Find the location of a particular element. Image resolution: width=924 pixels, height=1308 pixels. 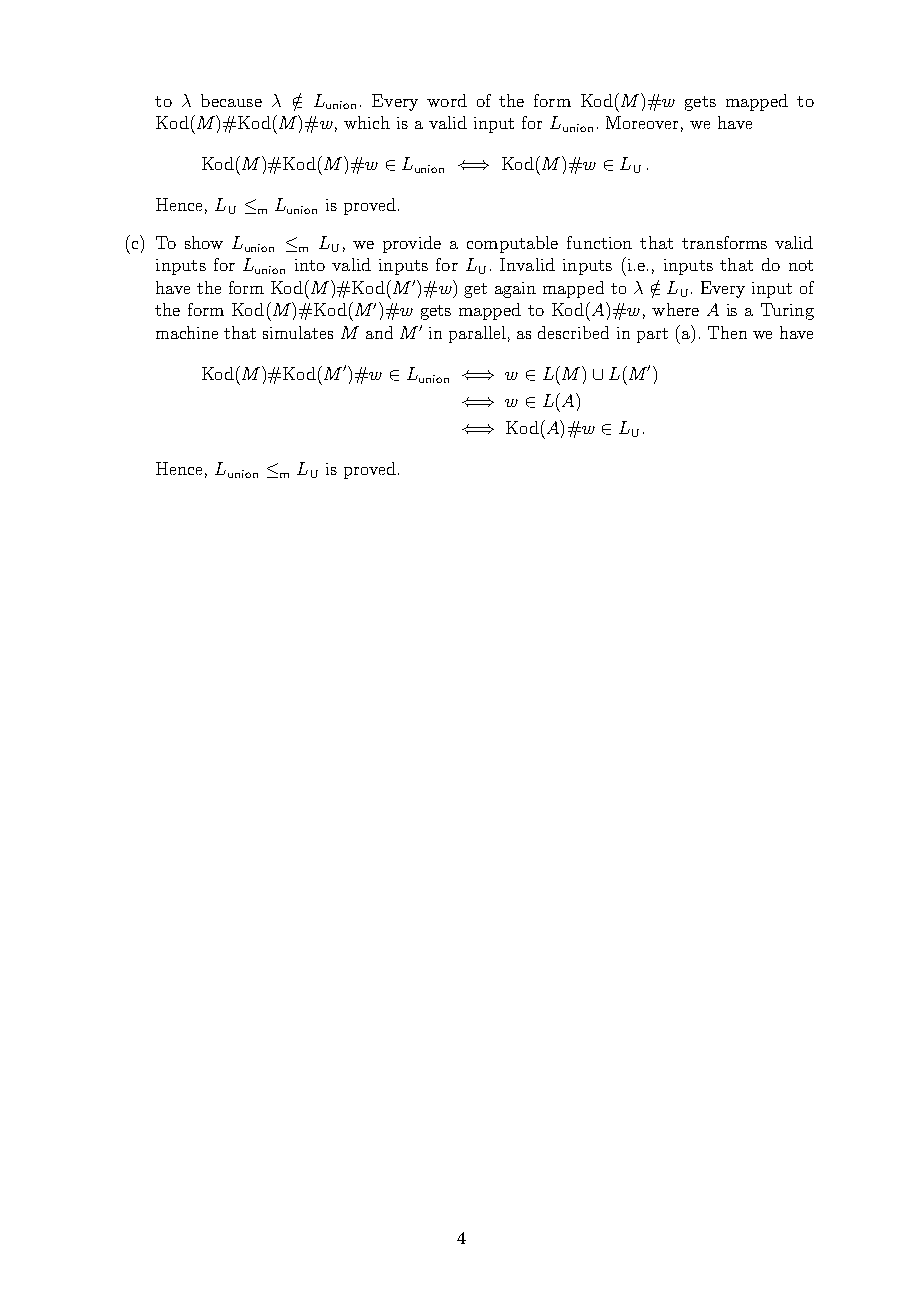

because is located at coordinates (231, 100).
